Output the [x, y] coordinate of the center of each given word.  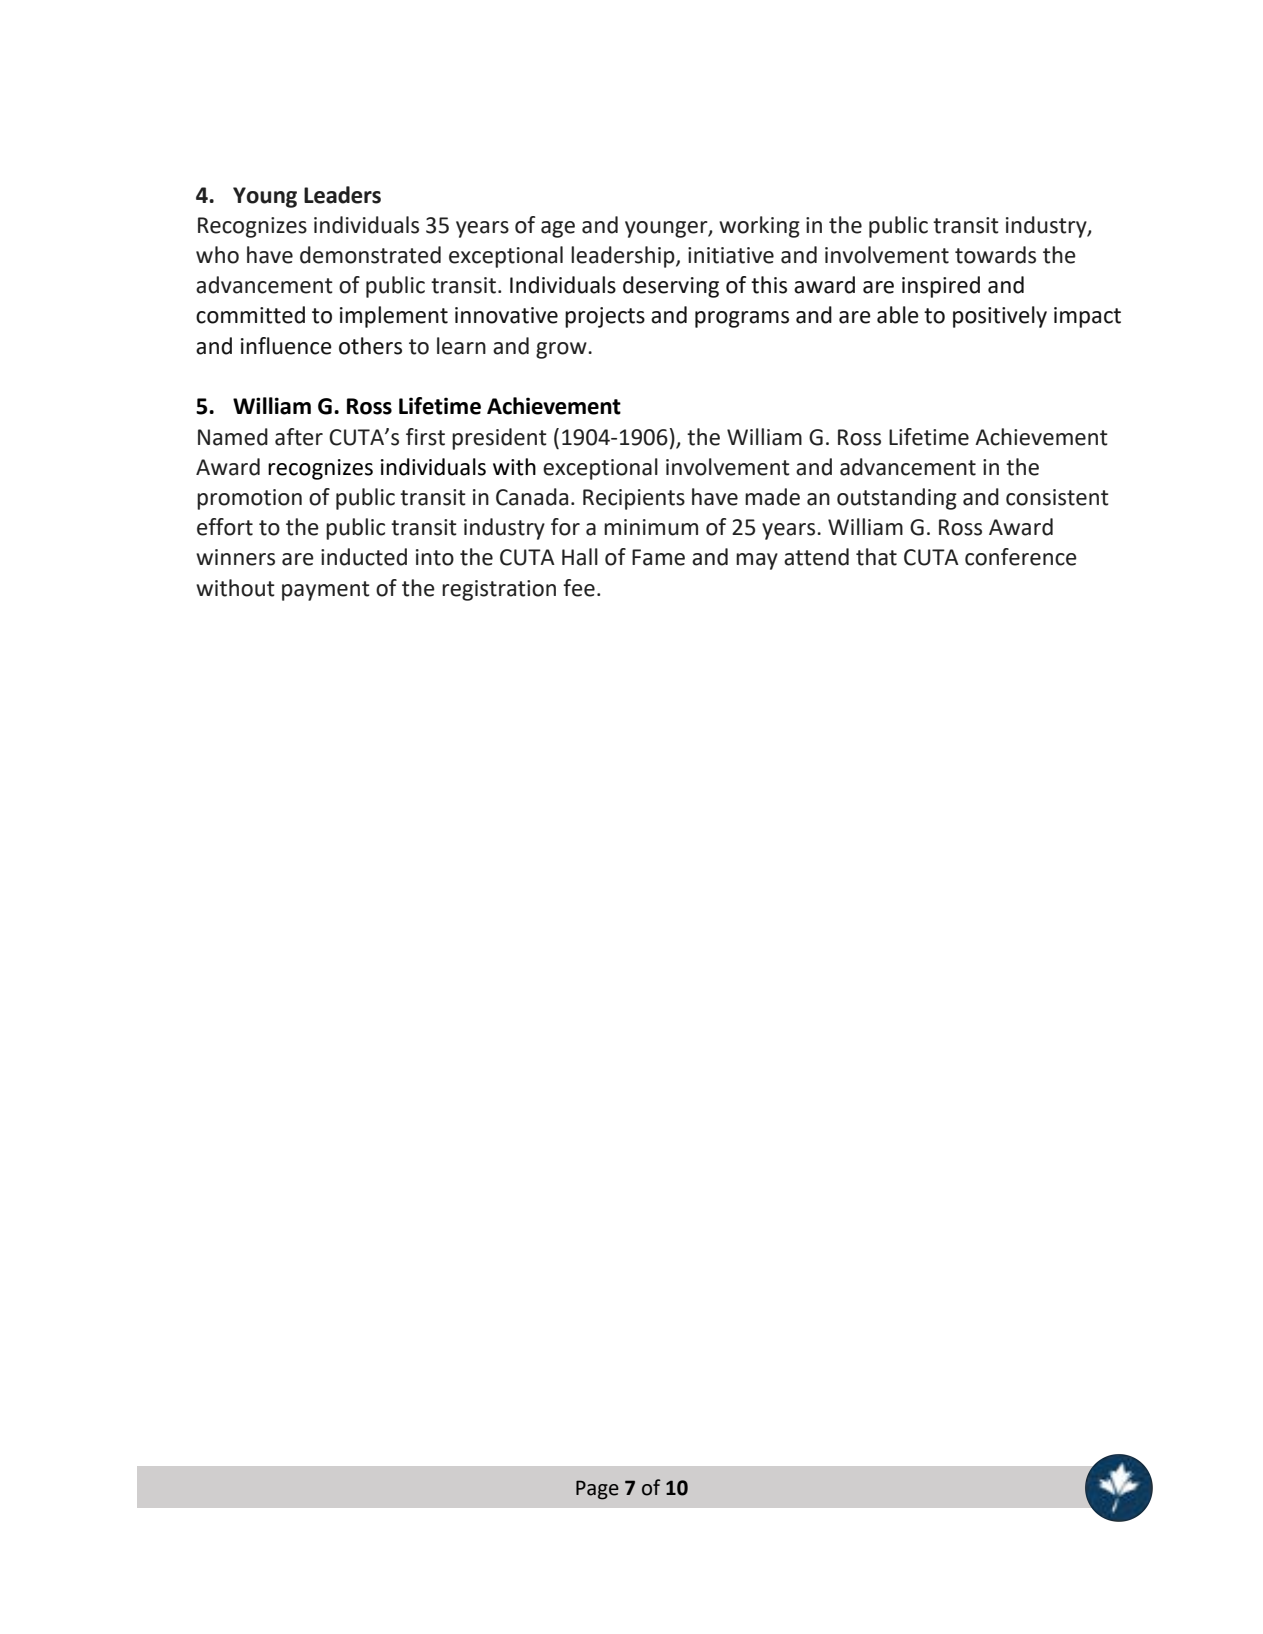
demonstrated [370, 255]
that [876, 557]
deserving [671, 287]
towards [995, 255]
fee [579, 588]
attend [816, 557]
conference [1021, 557]
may [757, 561]
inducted [364, 557]
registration [499, 590]
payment [326, 591]
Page [597, 1490]
